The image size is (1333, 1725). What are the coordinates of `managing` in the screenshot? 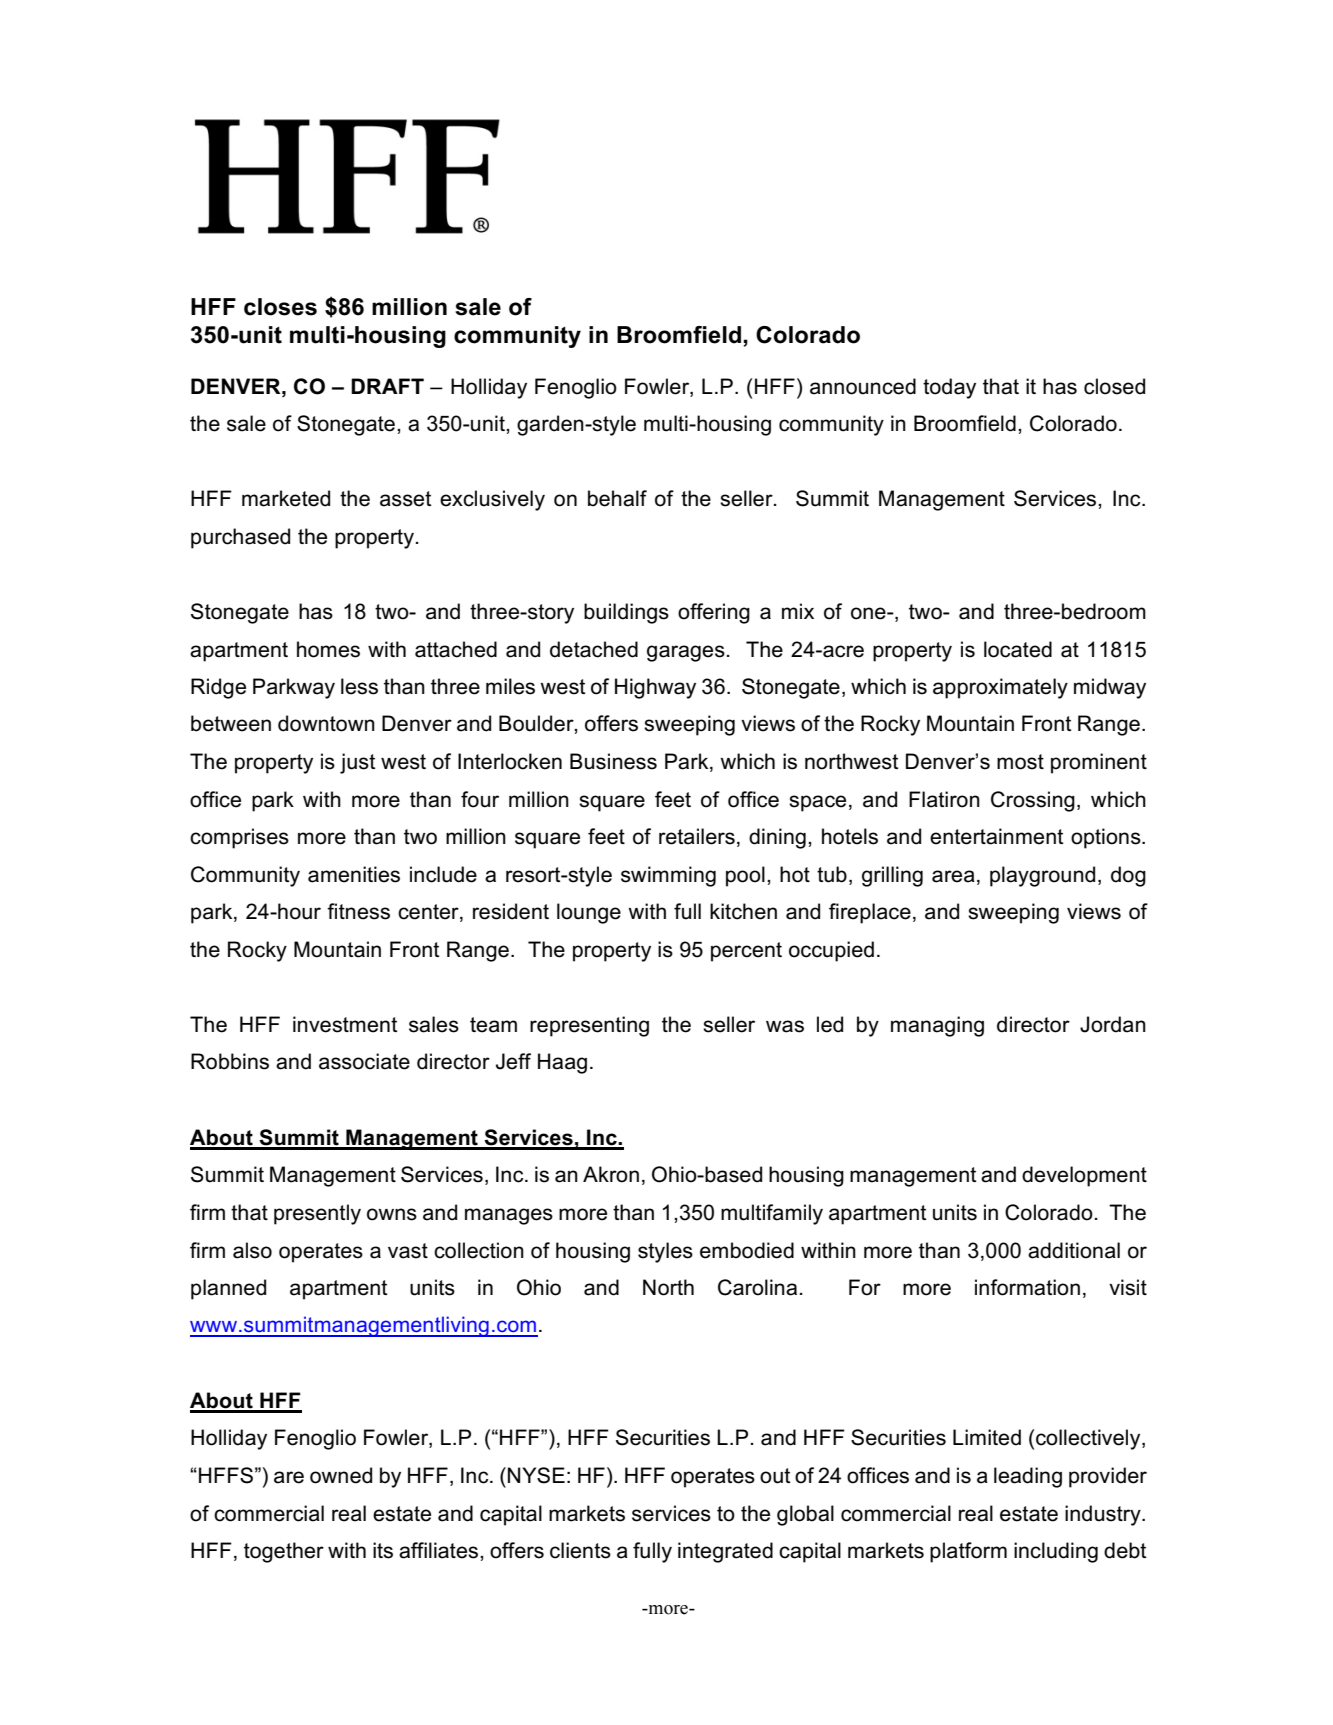 It's located at (937, 1026).
